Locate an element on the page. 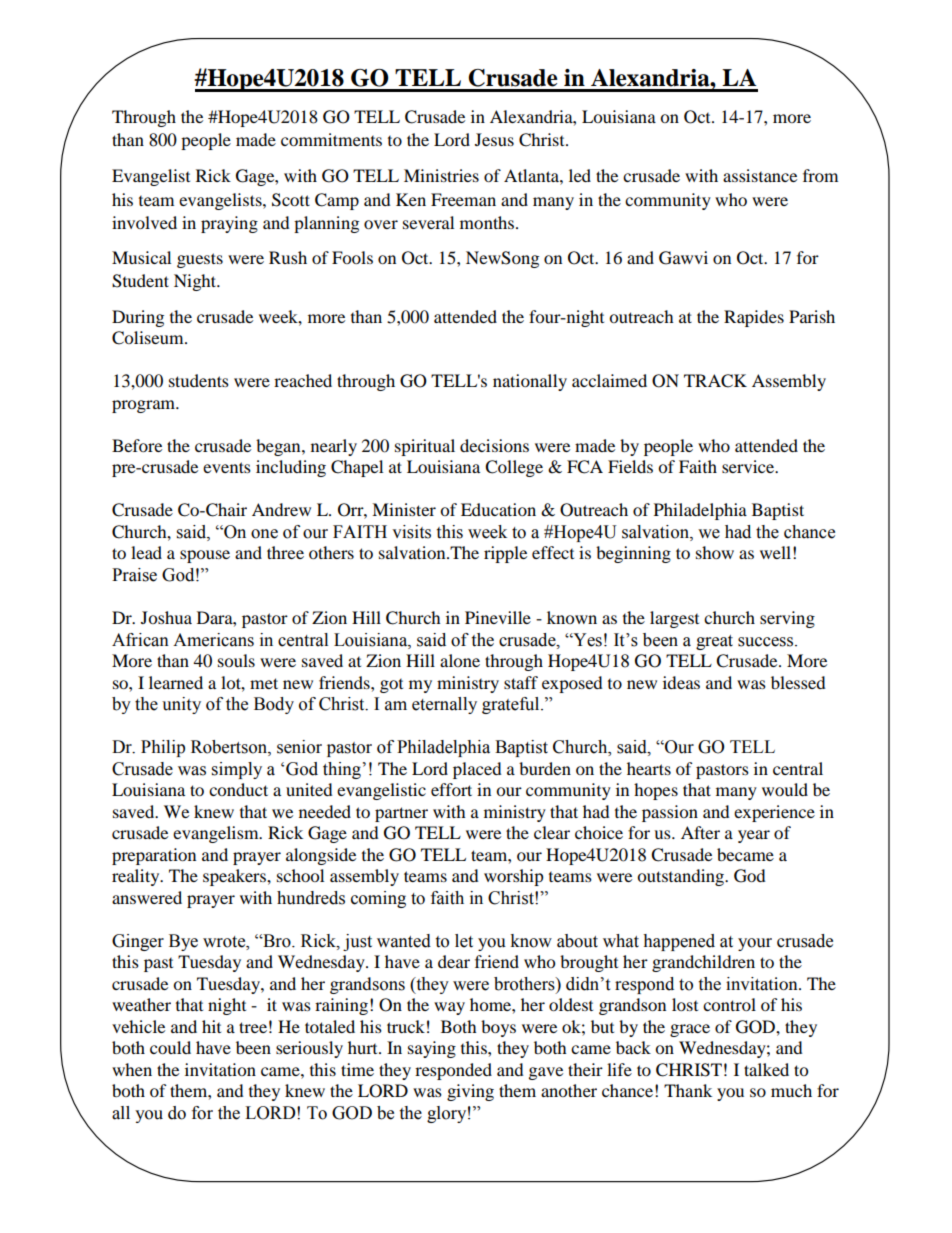  could is located at coordinates (170, 1047).
